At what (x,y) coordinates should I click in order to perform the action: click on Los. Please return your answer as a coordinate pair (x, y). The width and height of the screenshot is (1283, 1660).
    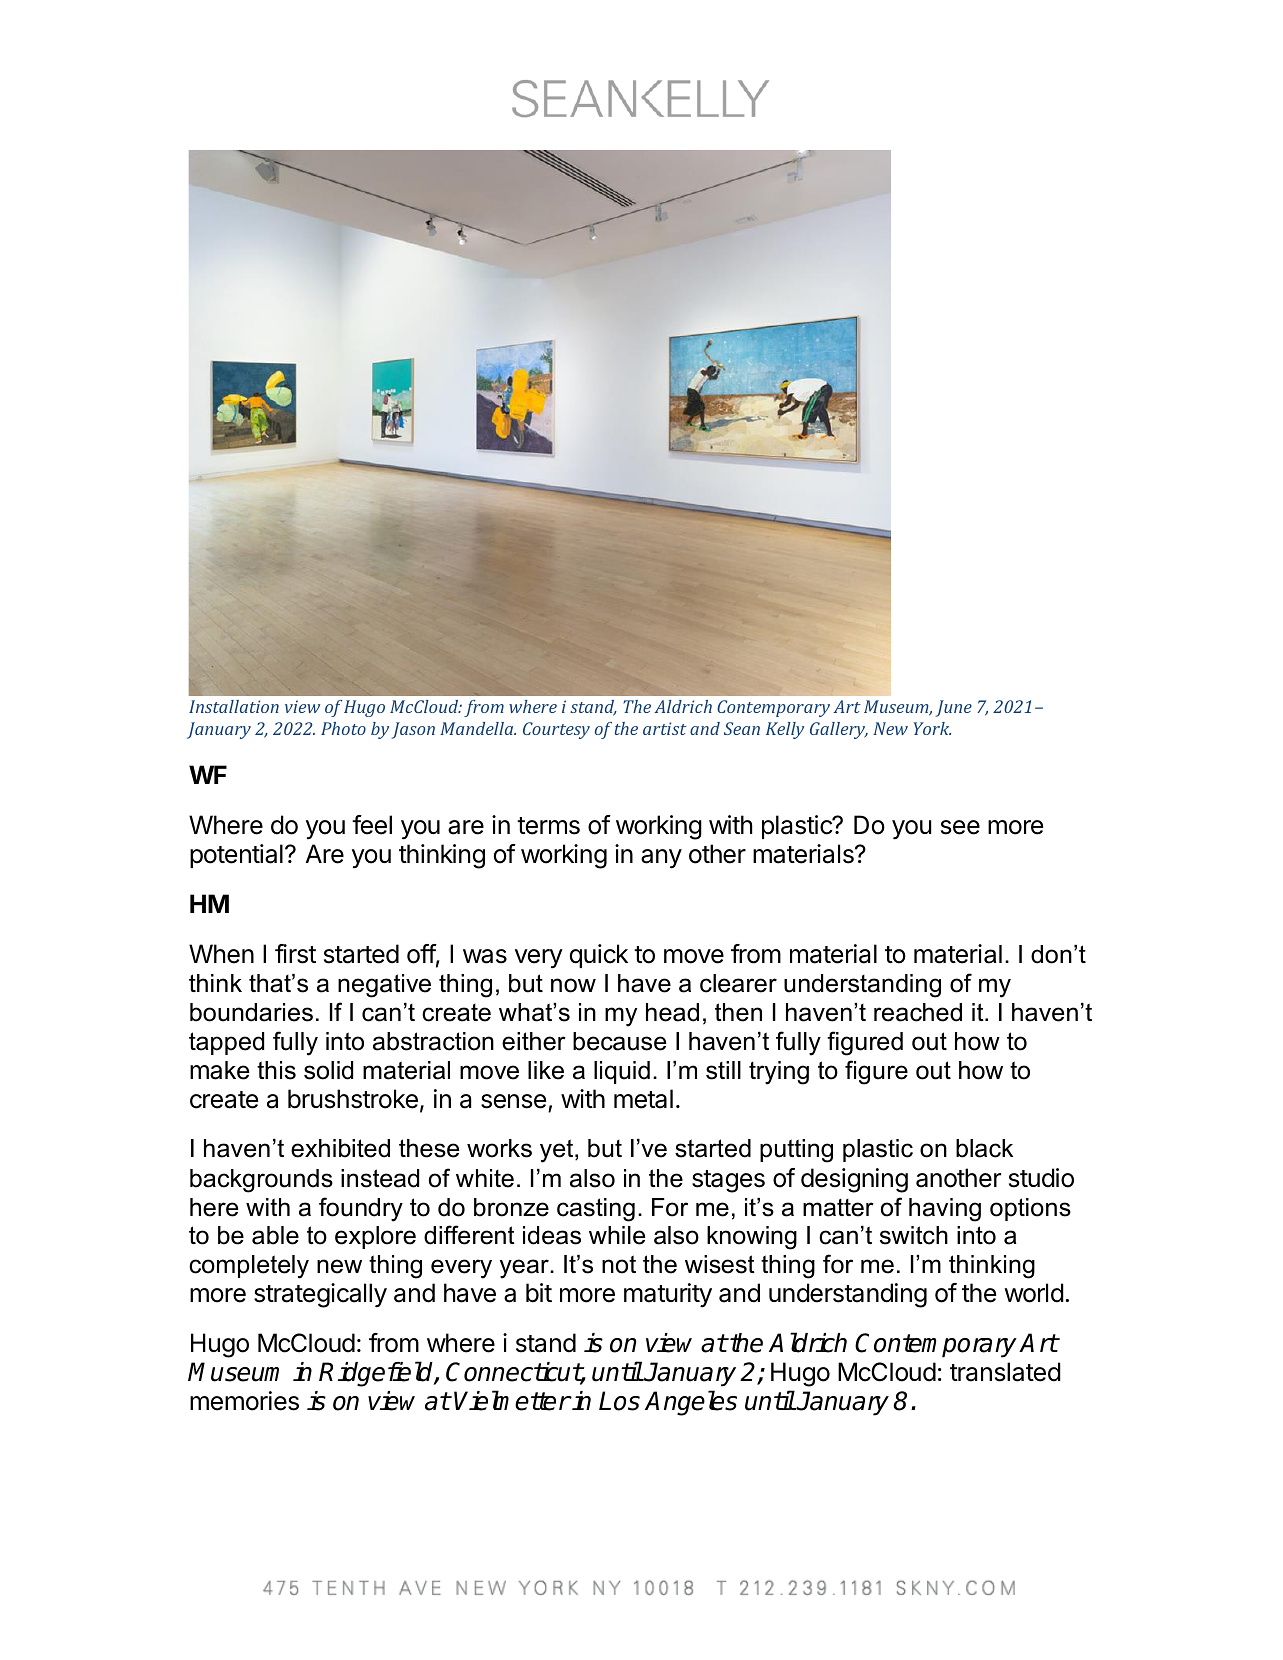
    Looking at the image, I should click on (619, 1401).
